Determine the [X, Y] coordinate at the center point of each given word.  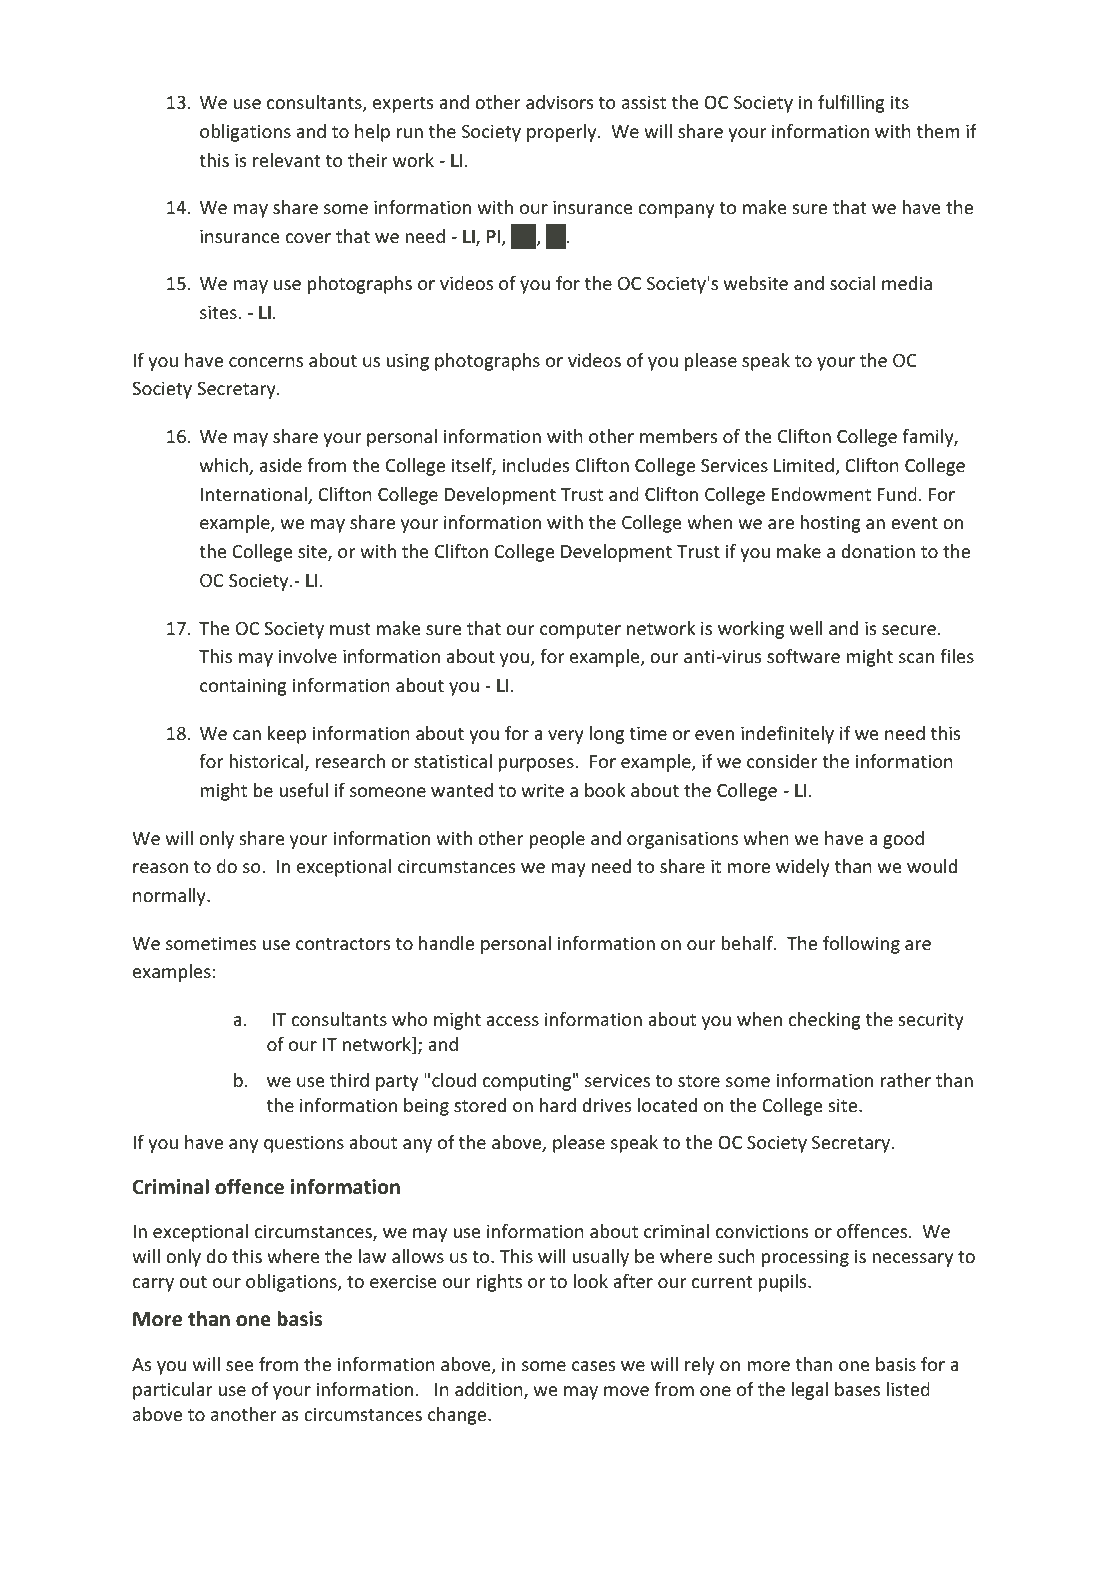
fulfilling [851, 104]
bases [857, 1389]
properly [563, 133]
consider [782, 761]
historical [267, 762]
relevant [286, 160]
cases [593, 1366]
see [240, 1366]
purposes [536, 765]
